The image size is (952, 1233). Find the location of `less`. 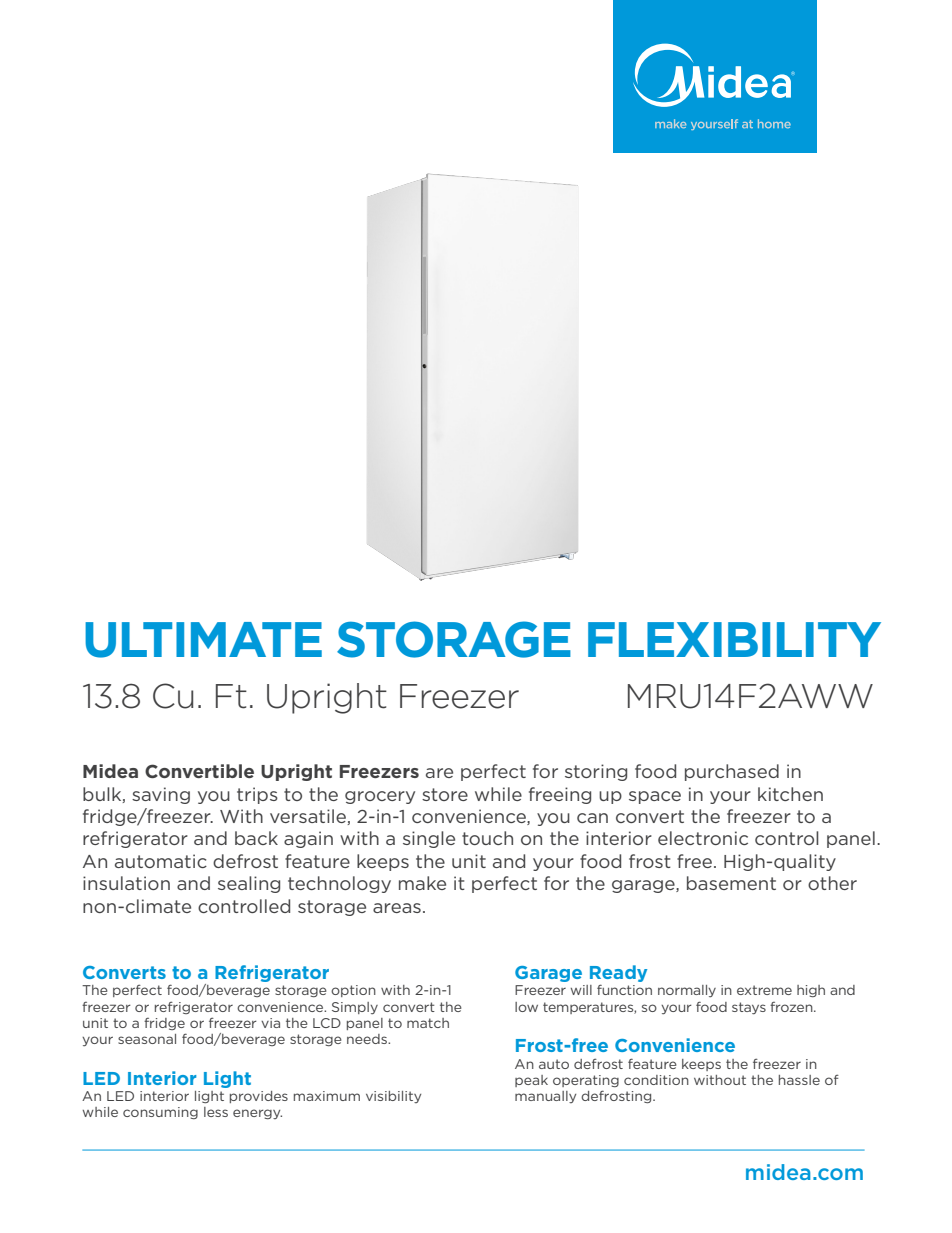

less is located at coordinates (216, 1112).
